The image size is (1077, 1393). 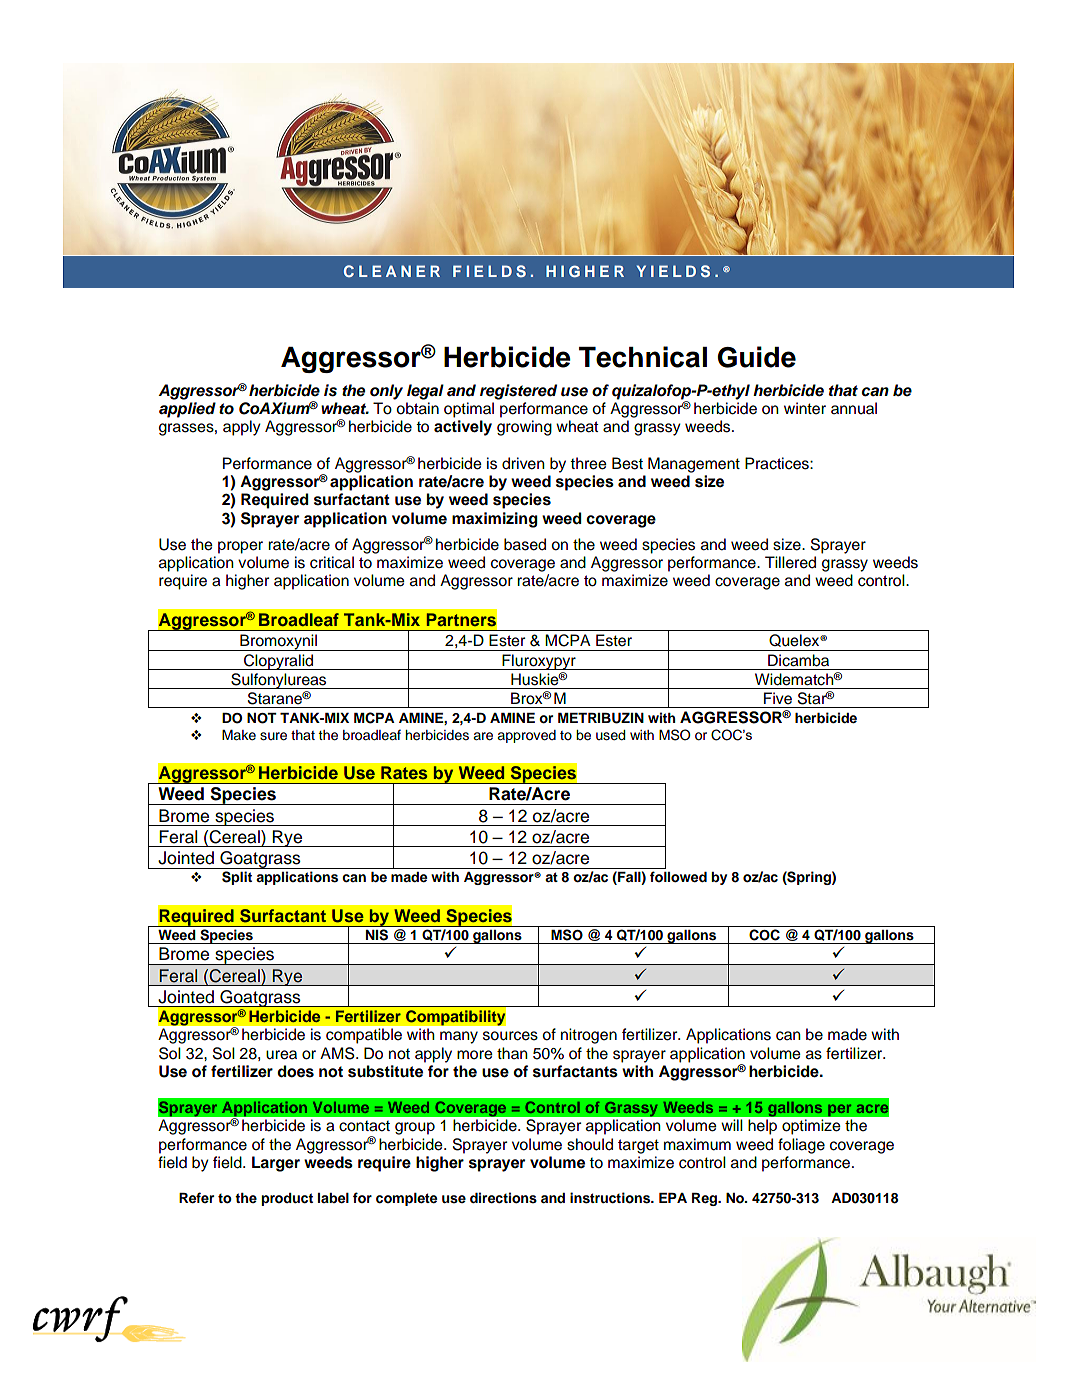 What do you see at coordinates (338, 1053) in the image?
I see `AMS` at bounding box center [338, 1053].
